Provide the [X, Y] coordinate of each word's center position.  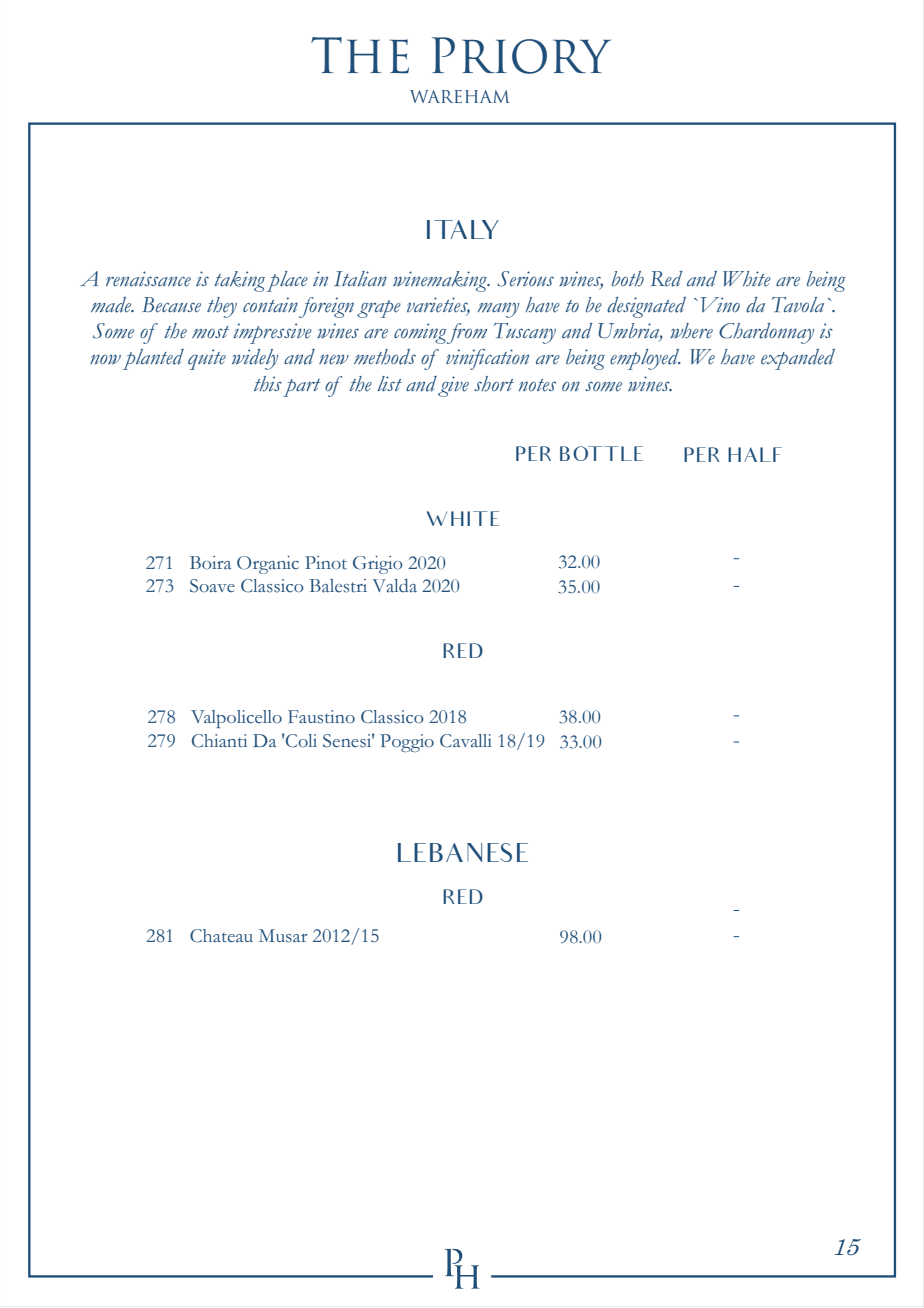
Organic [268, 565]
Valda [395, 586]
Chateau [221, 936]
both [628, 279]
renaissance [148, 279]
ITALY [463, 229]
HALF [755, 454]
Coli [301, 741]
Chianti [219, 741]
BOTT [589, 453]
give [453, 386]
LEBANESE [463, 852]
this [268, 384]
